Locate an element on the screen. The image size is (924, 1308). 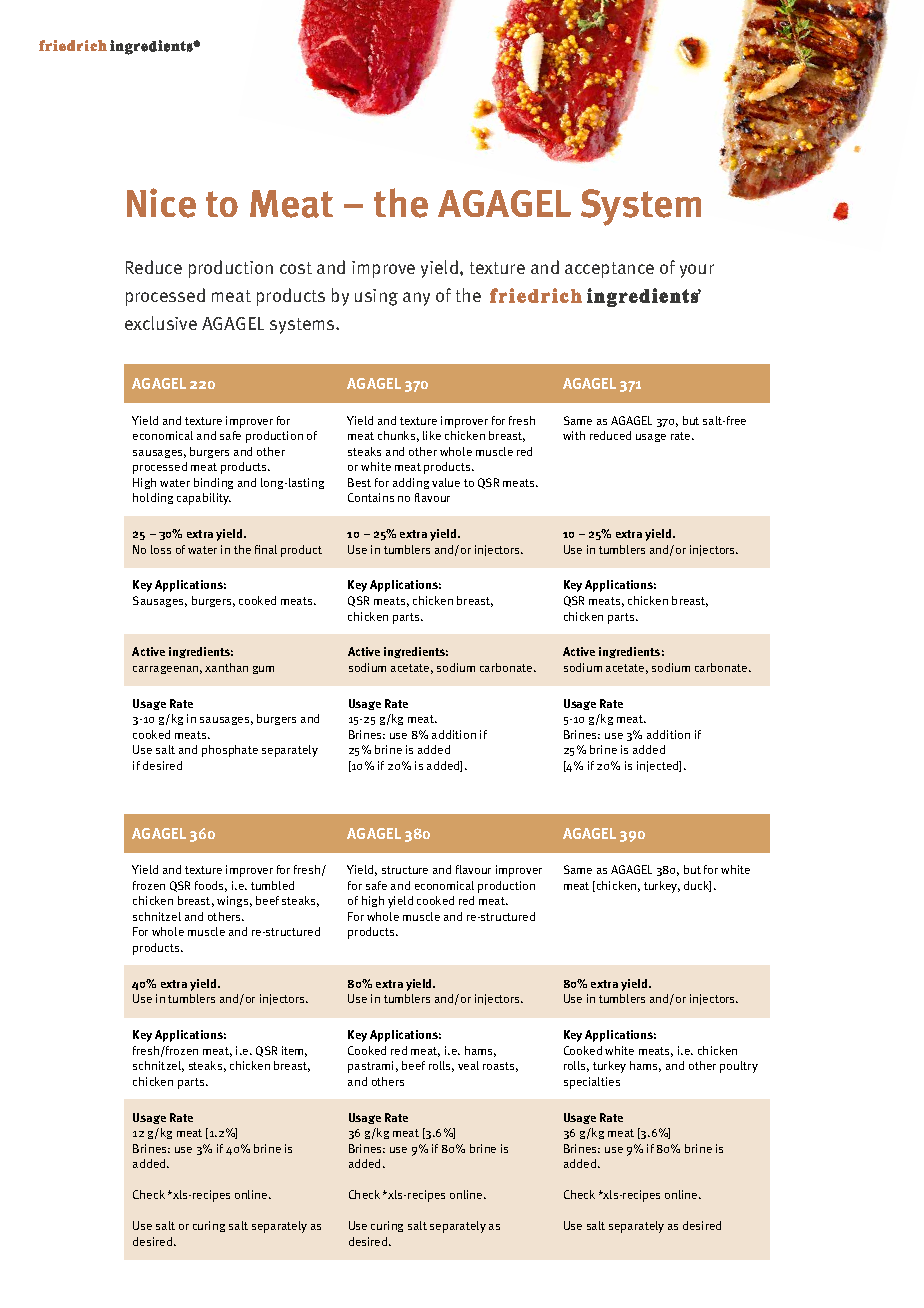
adding is located at coordinates (411, 483).
